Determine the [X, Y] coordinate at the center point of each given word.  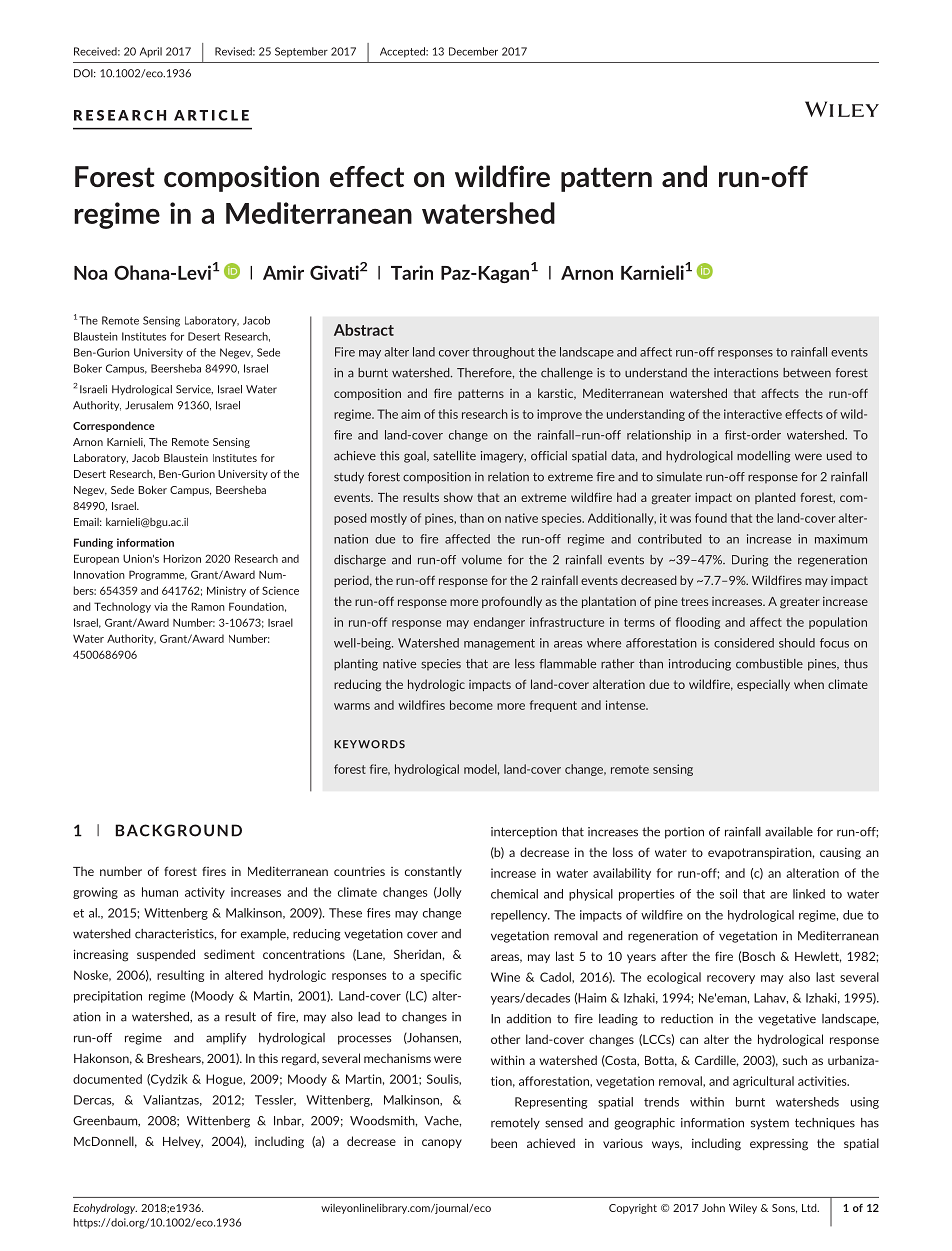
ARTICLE [211, 115]
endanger [499, 623]
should [797, 643]
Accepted [403, 52]
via [161, 606]
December [473, 51]
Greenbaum [106, 1121]
